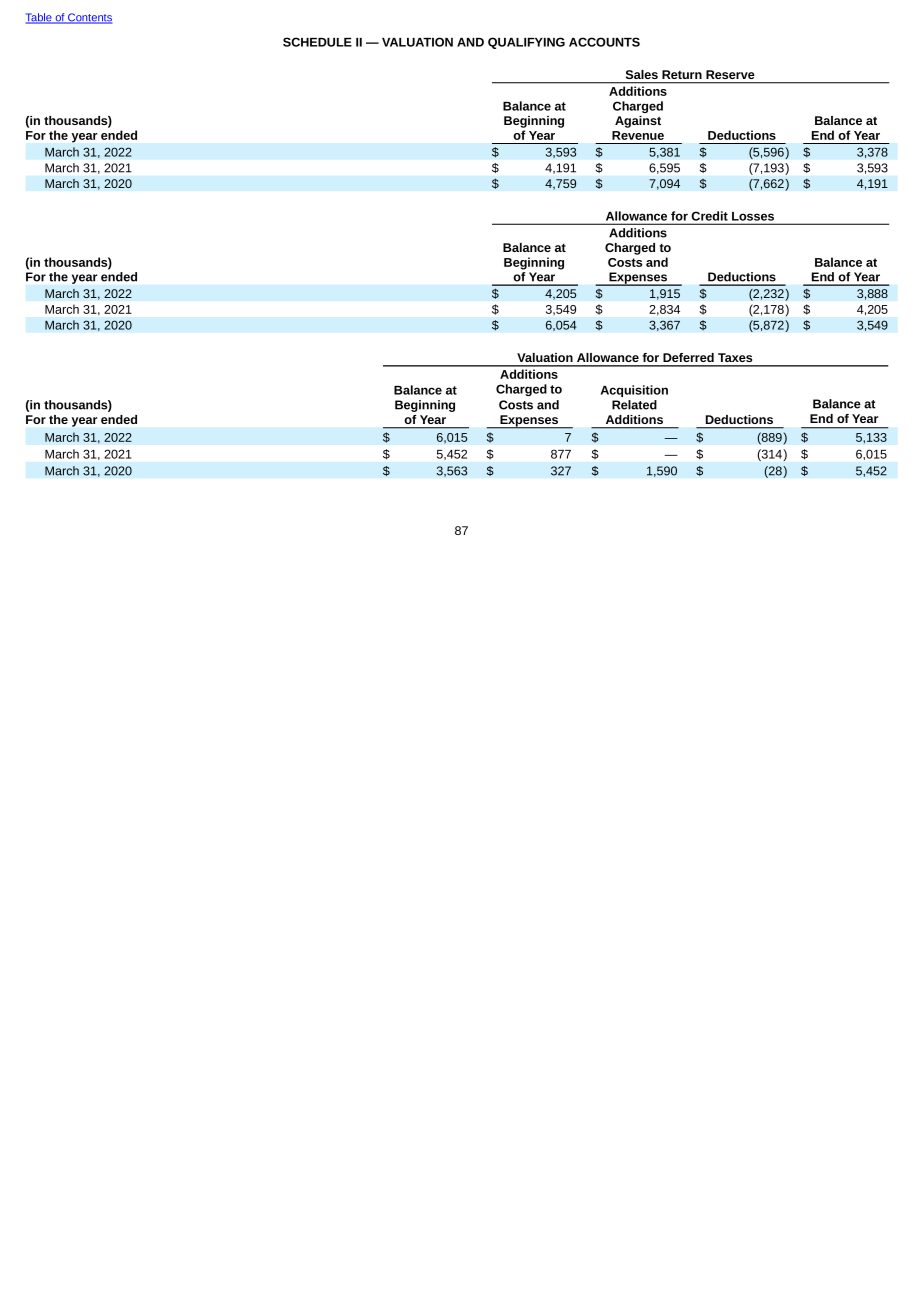 The image size is (924, 1308). Describe the element at coordinates (526, 43) in the screenshot. I see `QUALIFYING` at that location.
